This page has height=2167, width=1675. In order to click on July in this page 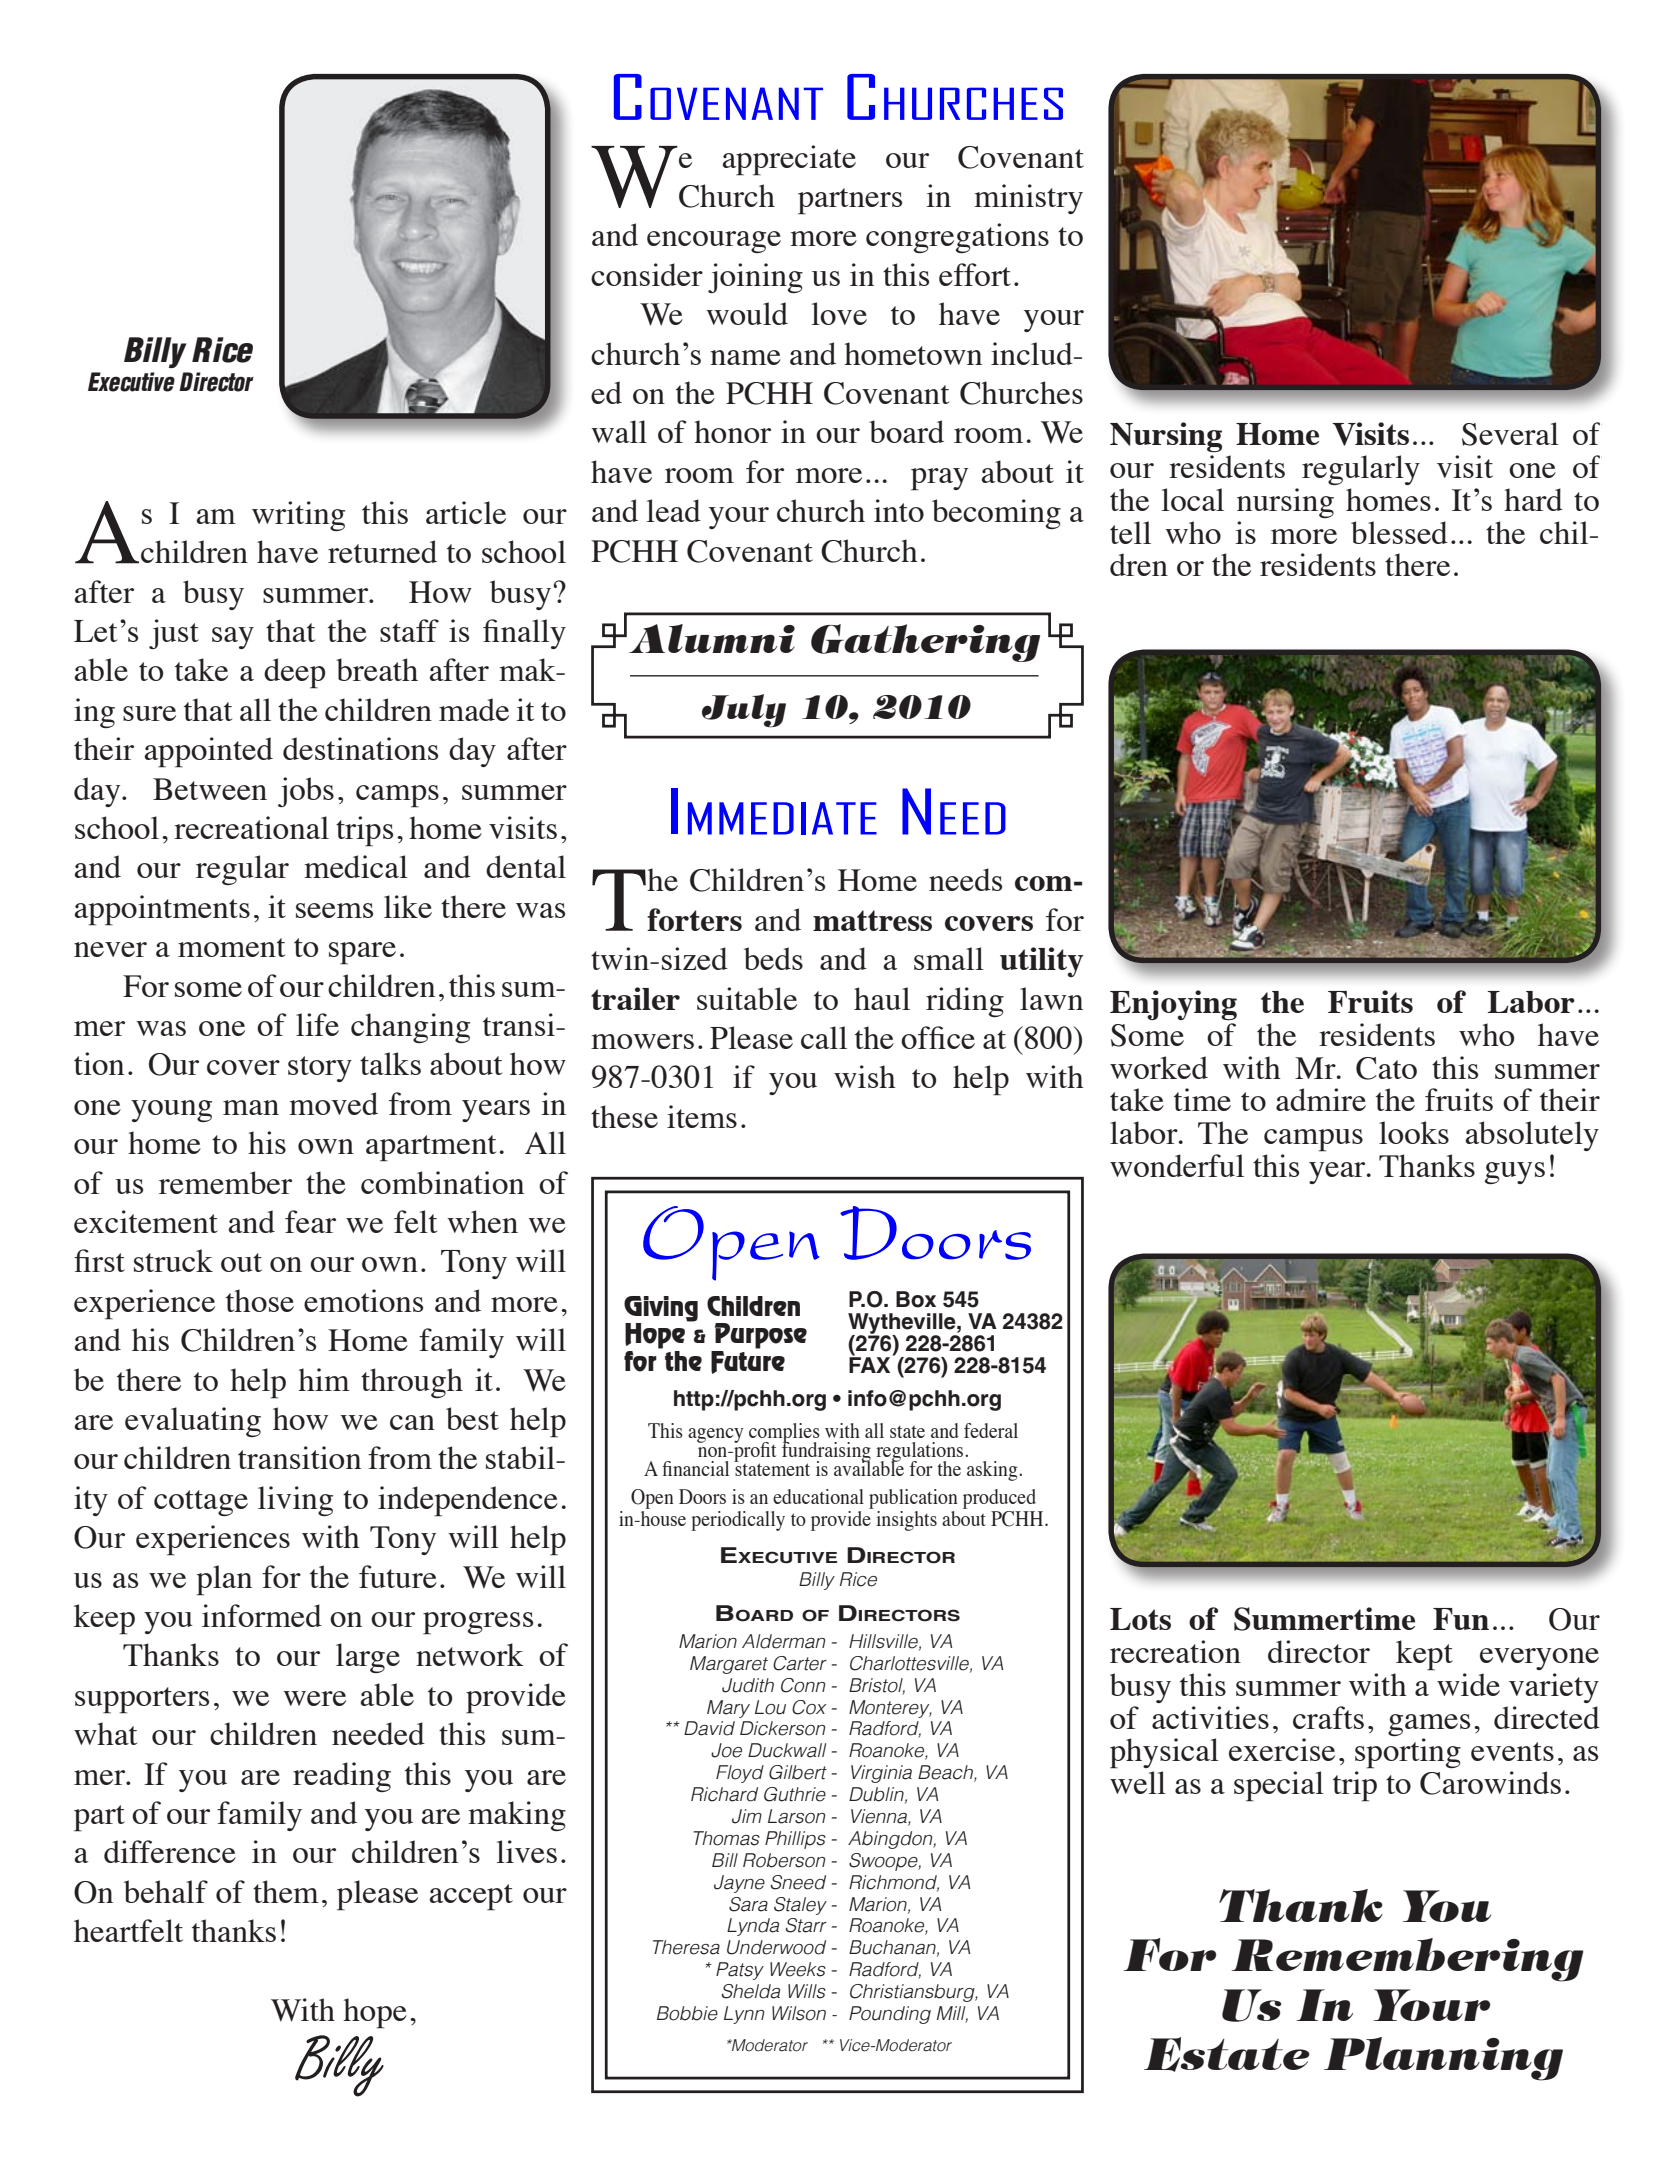, I will do `click(744, 711)`.
